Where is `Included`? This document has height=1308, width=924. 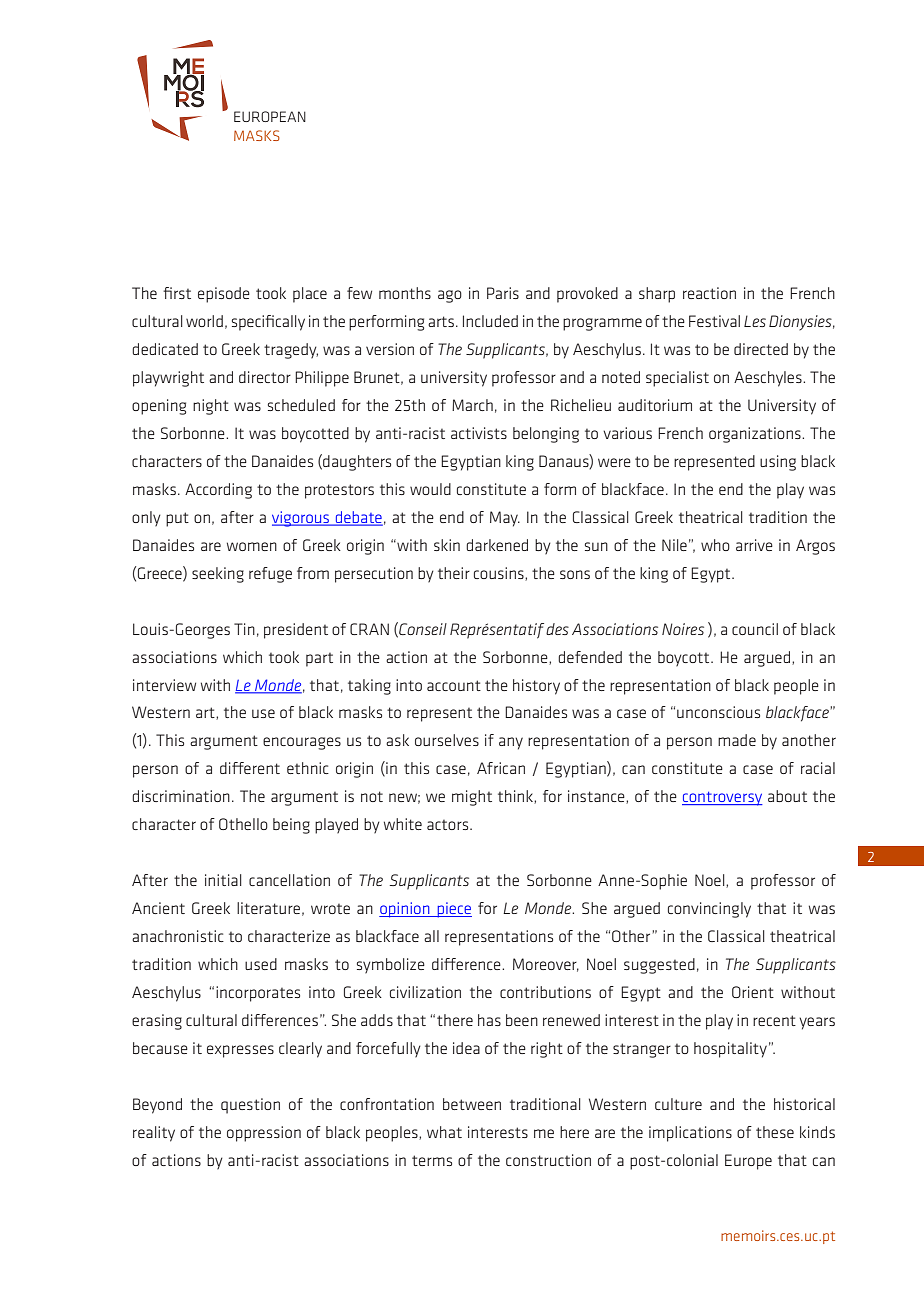
Included is located at coordinates (490, 321).
